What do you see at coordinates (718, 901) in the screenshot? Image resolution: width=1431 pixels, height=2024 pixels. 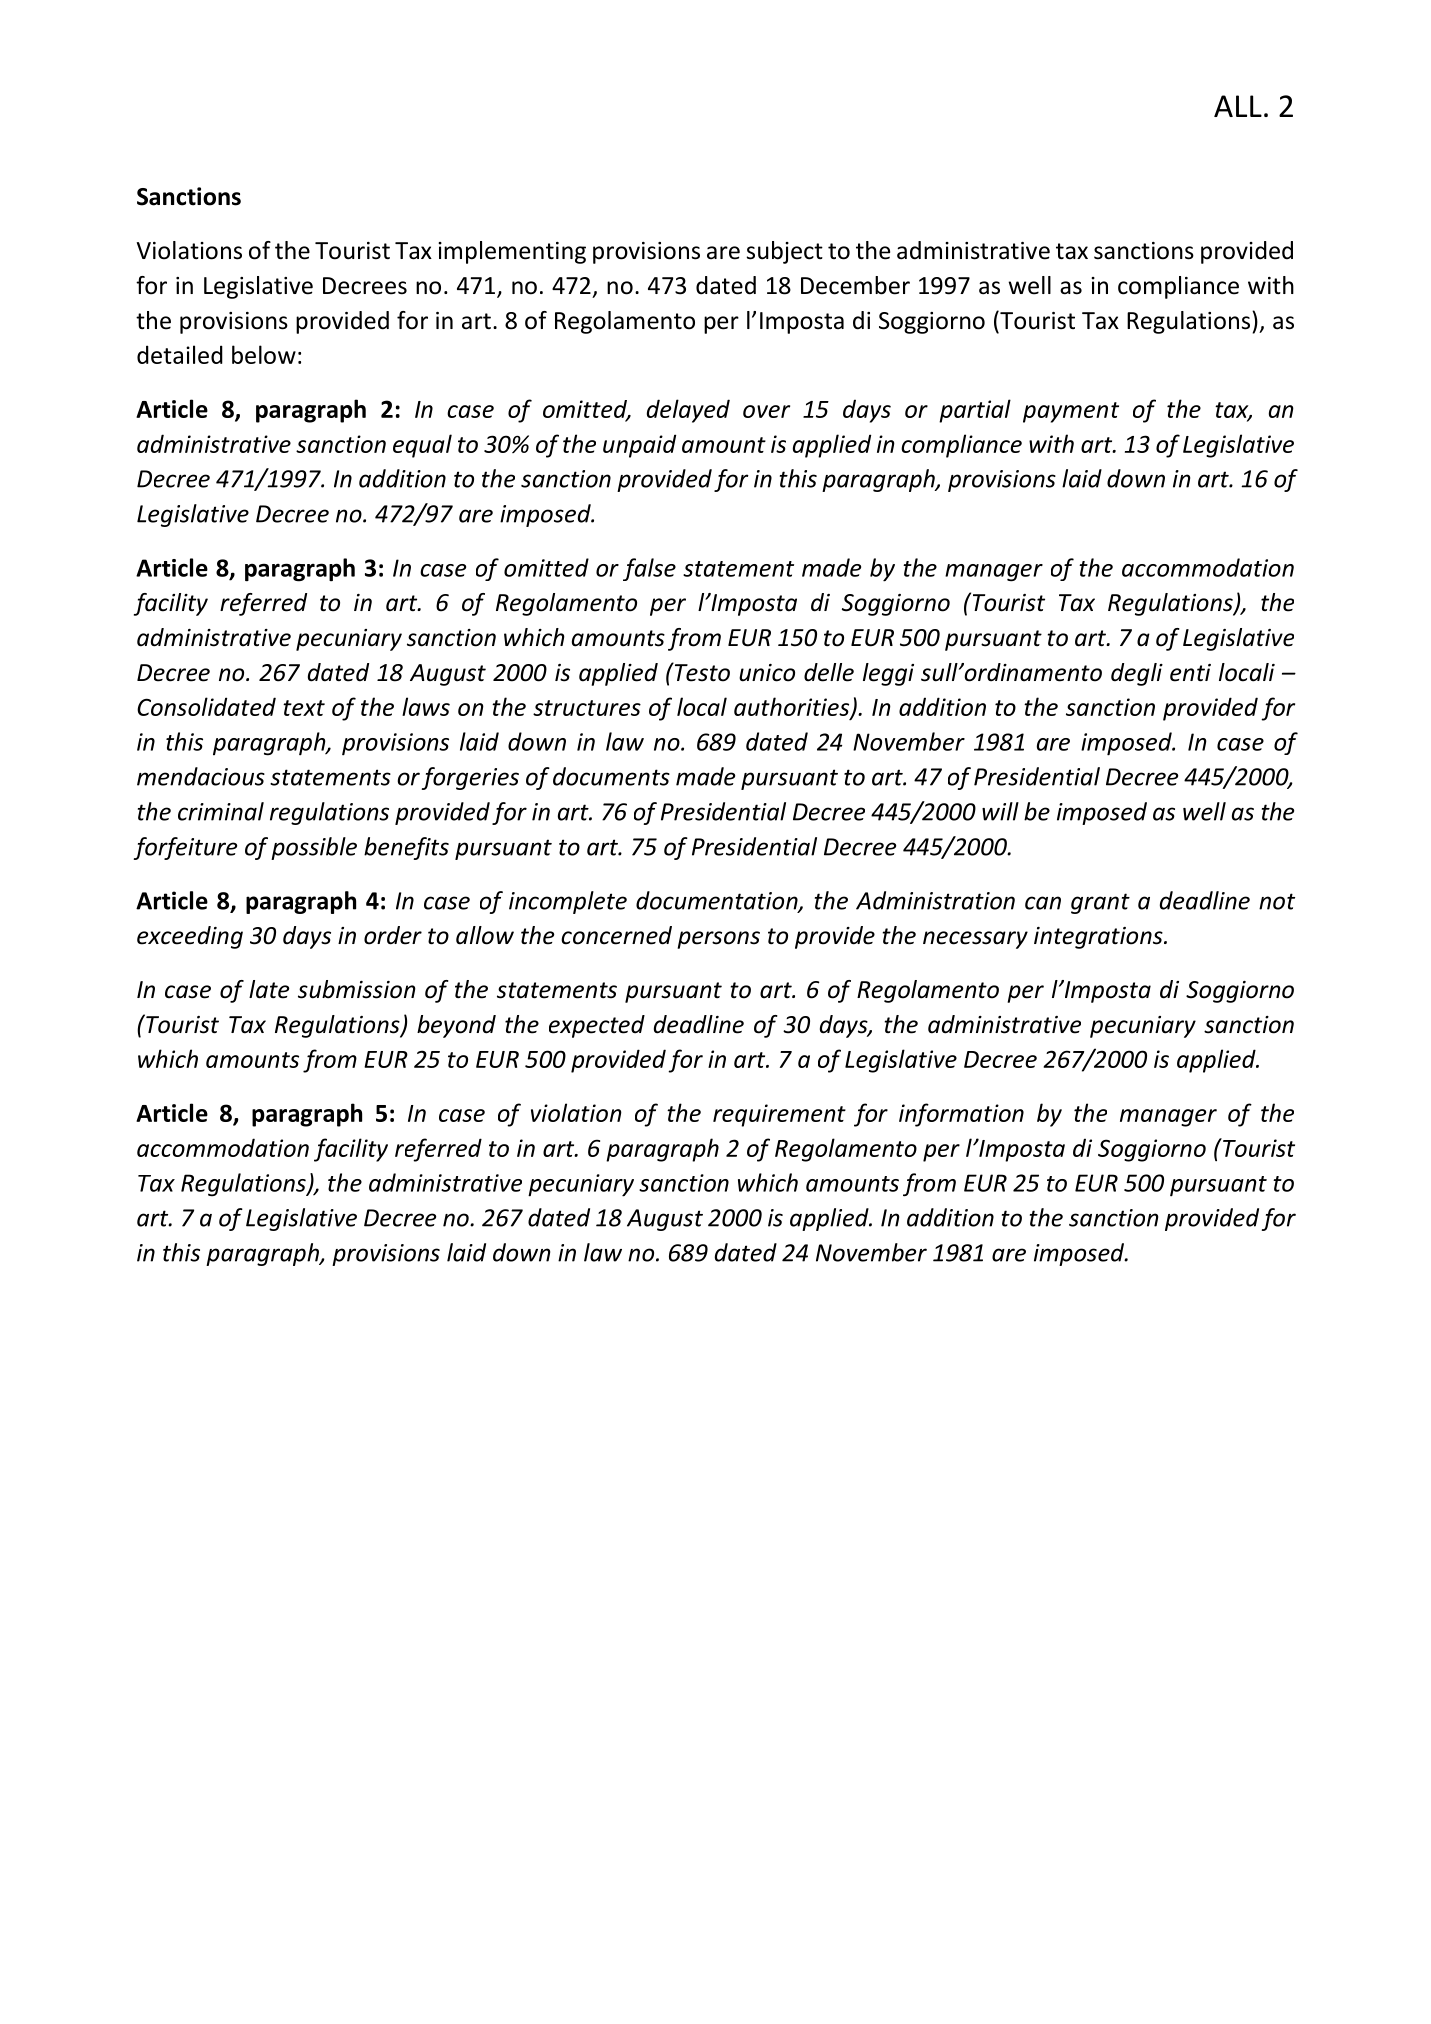 I see `documentation` at bounding box center [718, 901].
